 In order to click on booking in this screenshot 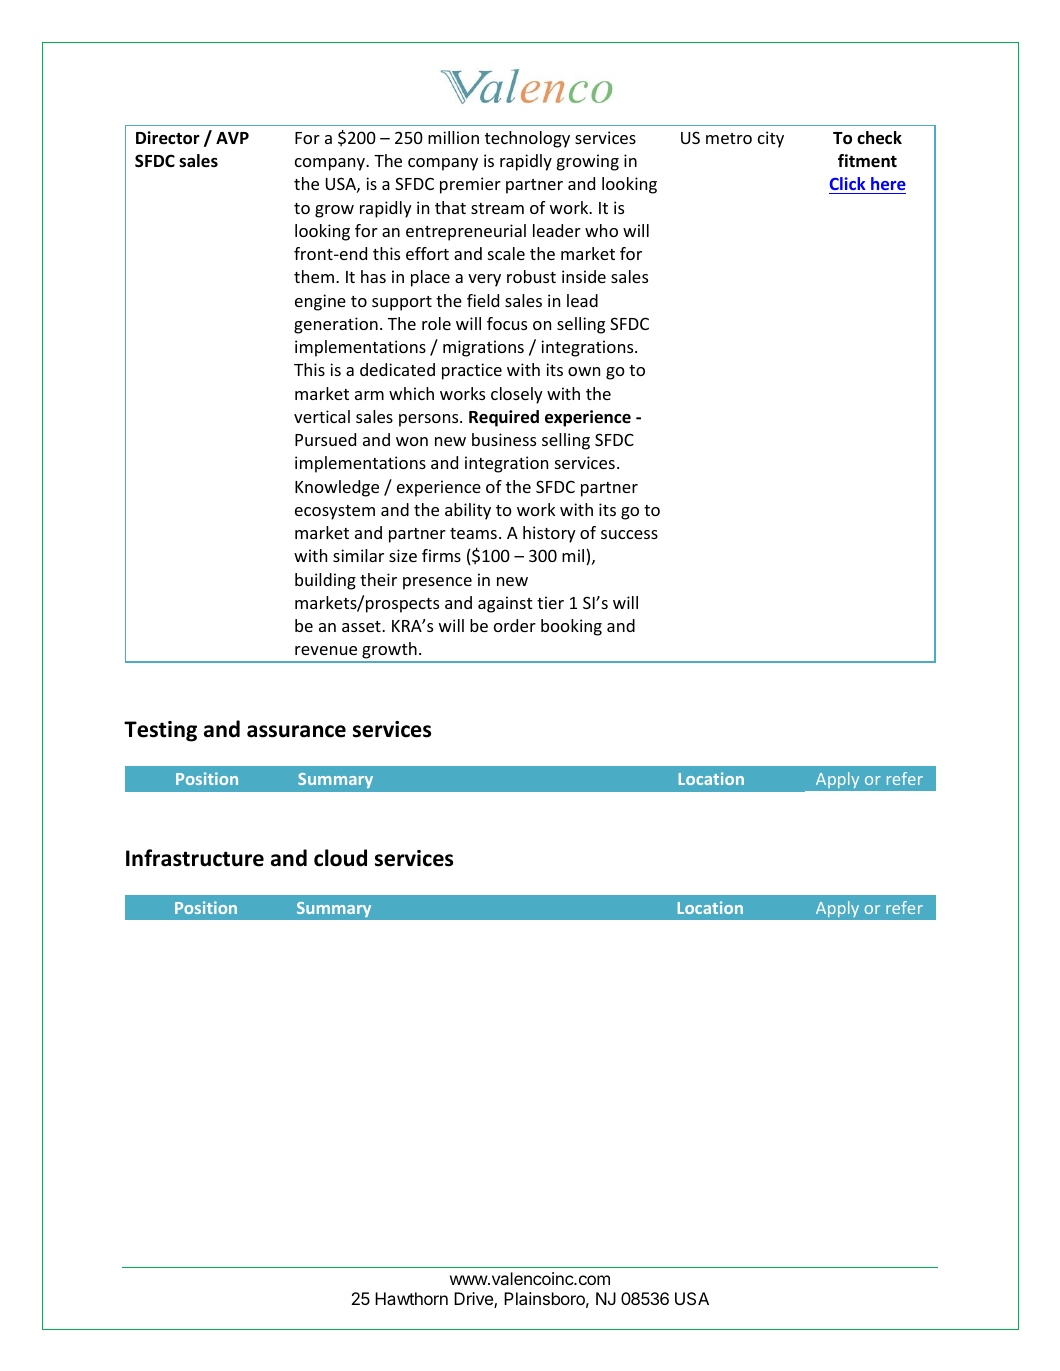, I will do `click(571, 627)`.
